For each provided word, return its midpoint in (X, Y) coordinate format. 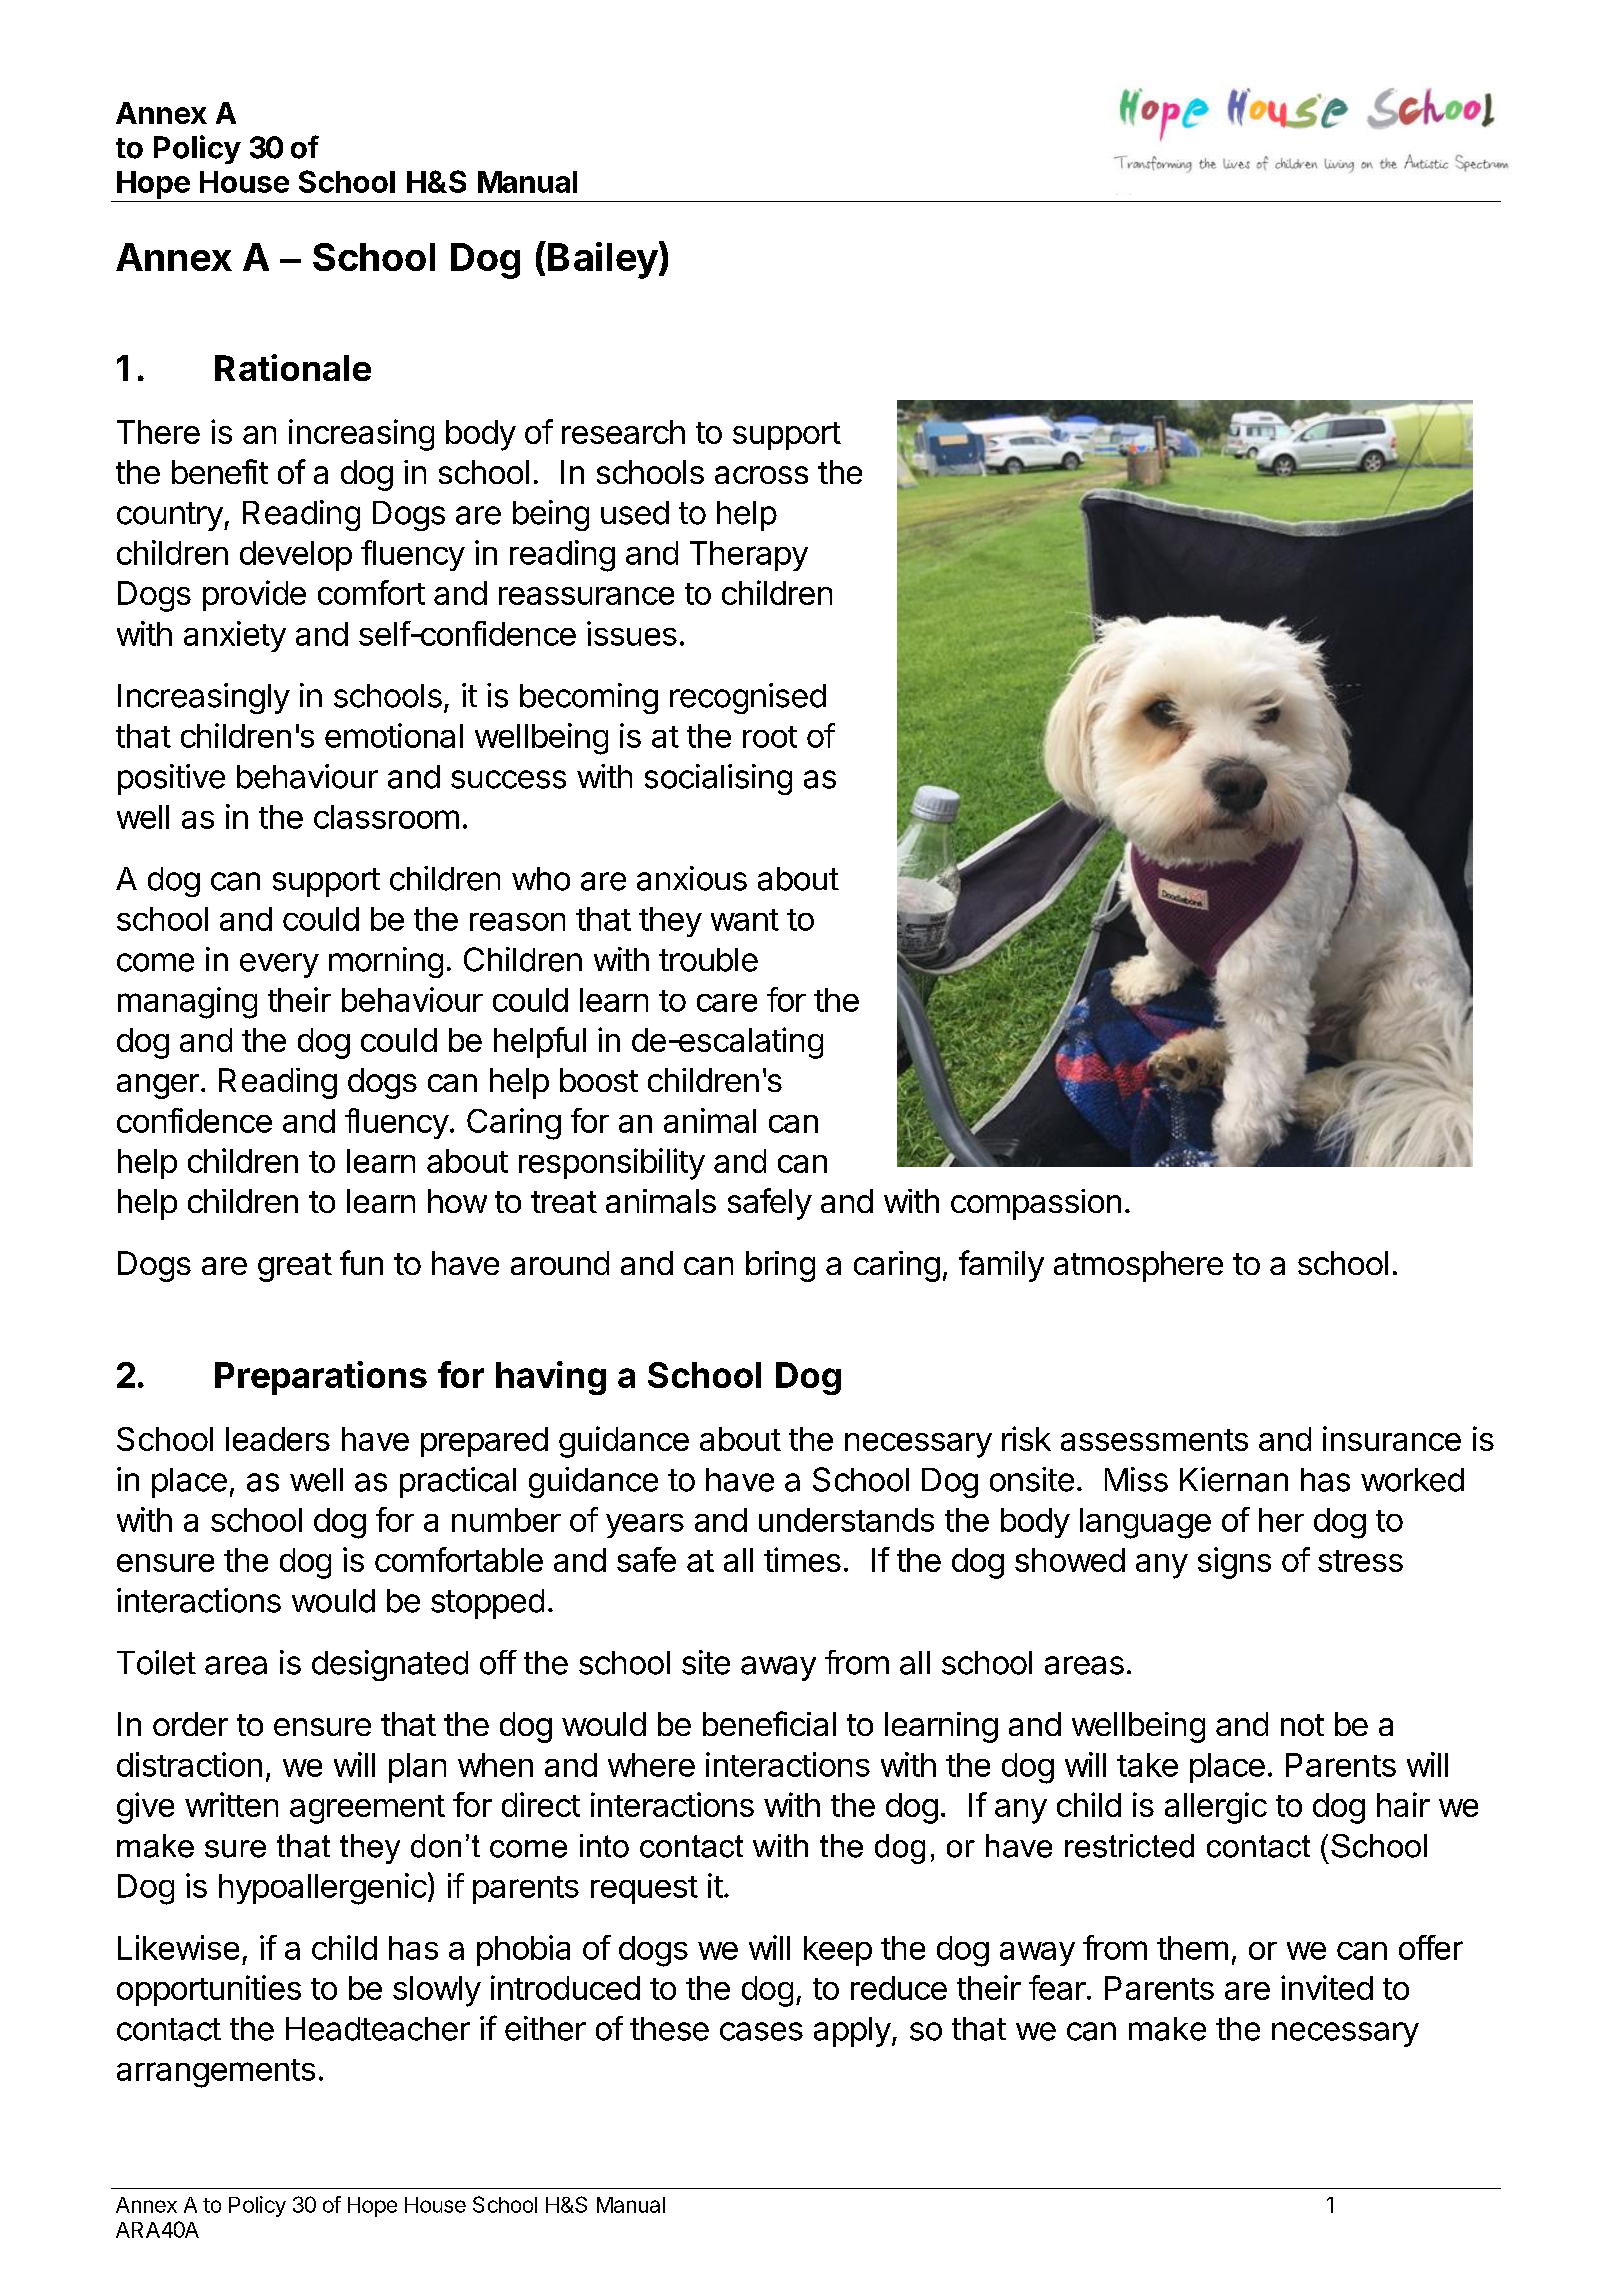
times (802, 1559)
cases (761, 2031)
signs (1234, 1563)
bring (780, 1266)
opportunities (209, 1990)
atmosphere (1138, 1266)
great (295, 1267)
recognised (748, 698)
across (761, 475)
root (770, 737)
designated (390, 1665)
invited (1327, 1987)
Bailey (603, 260)
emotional (394, 735)
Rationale (293, 367)
